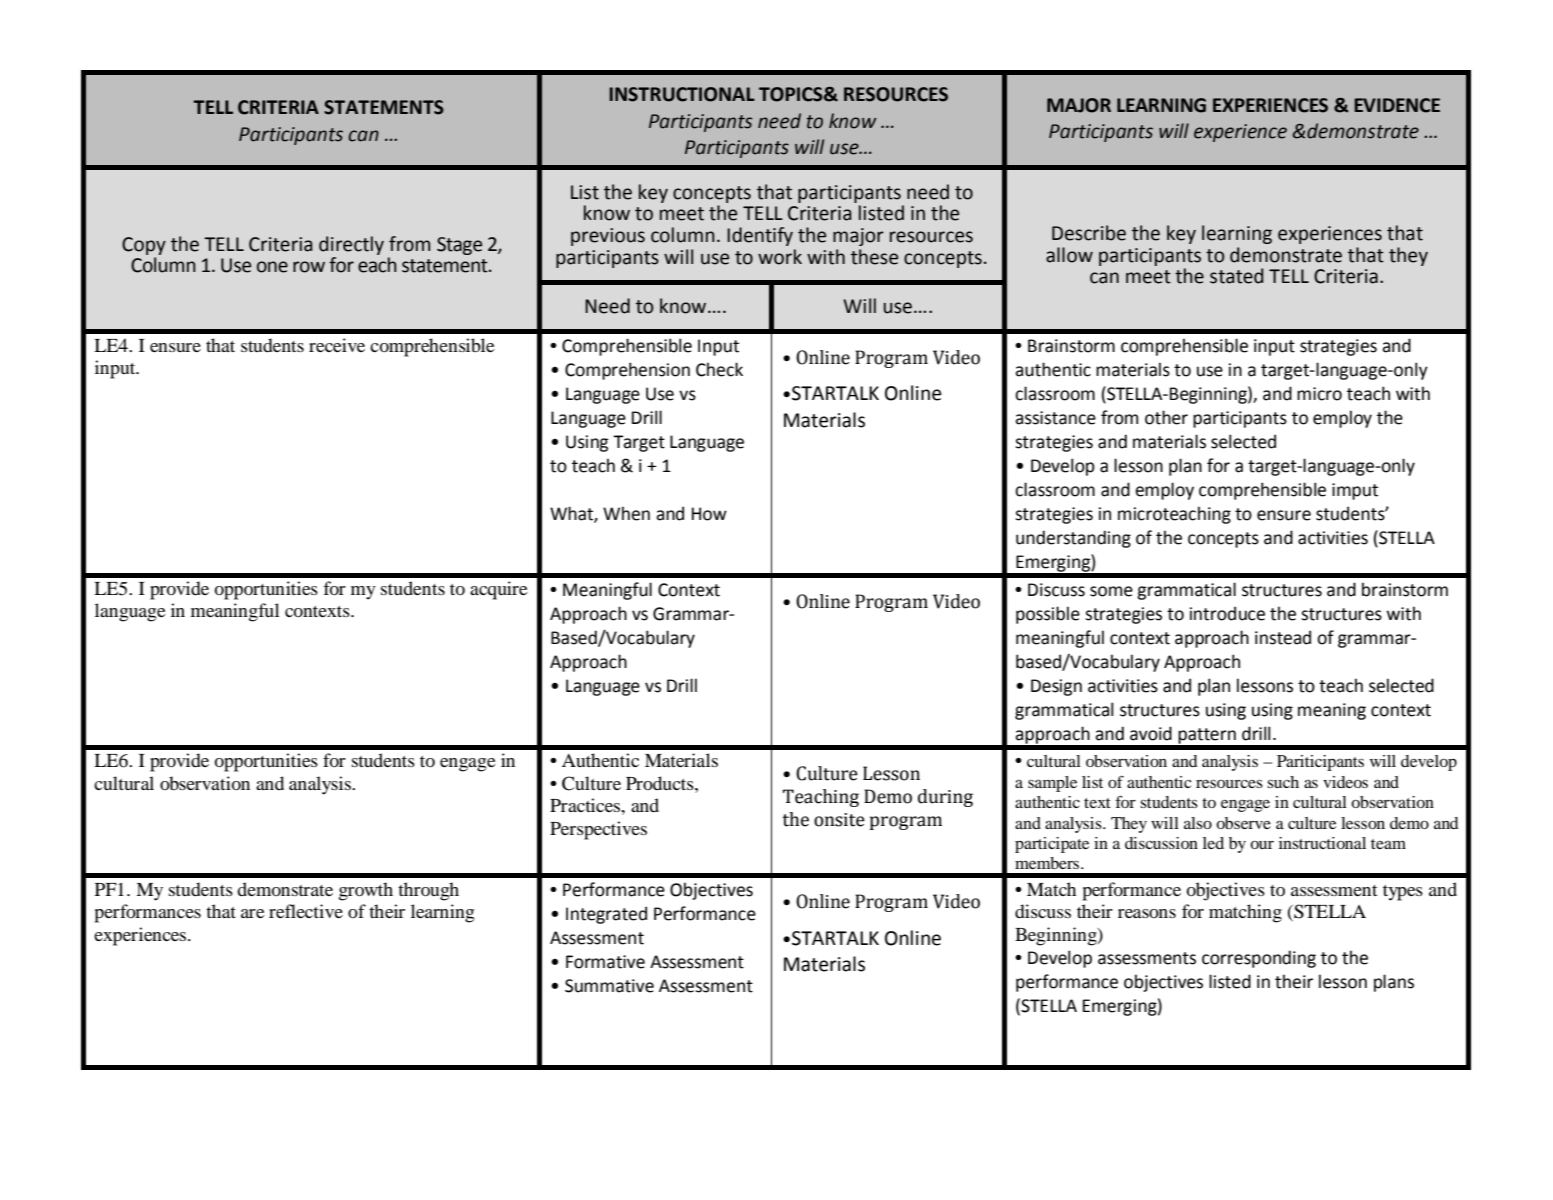  I want to click on directly, so click(351, 247).
